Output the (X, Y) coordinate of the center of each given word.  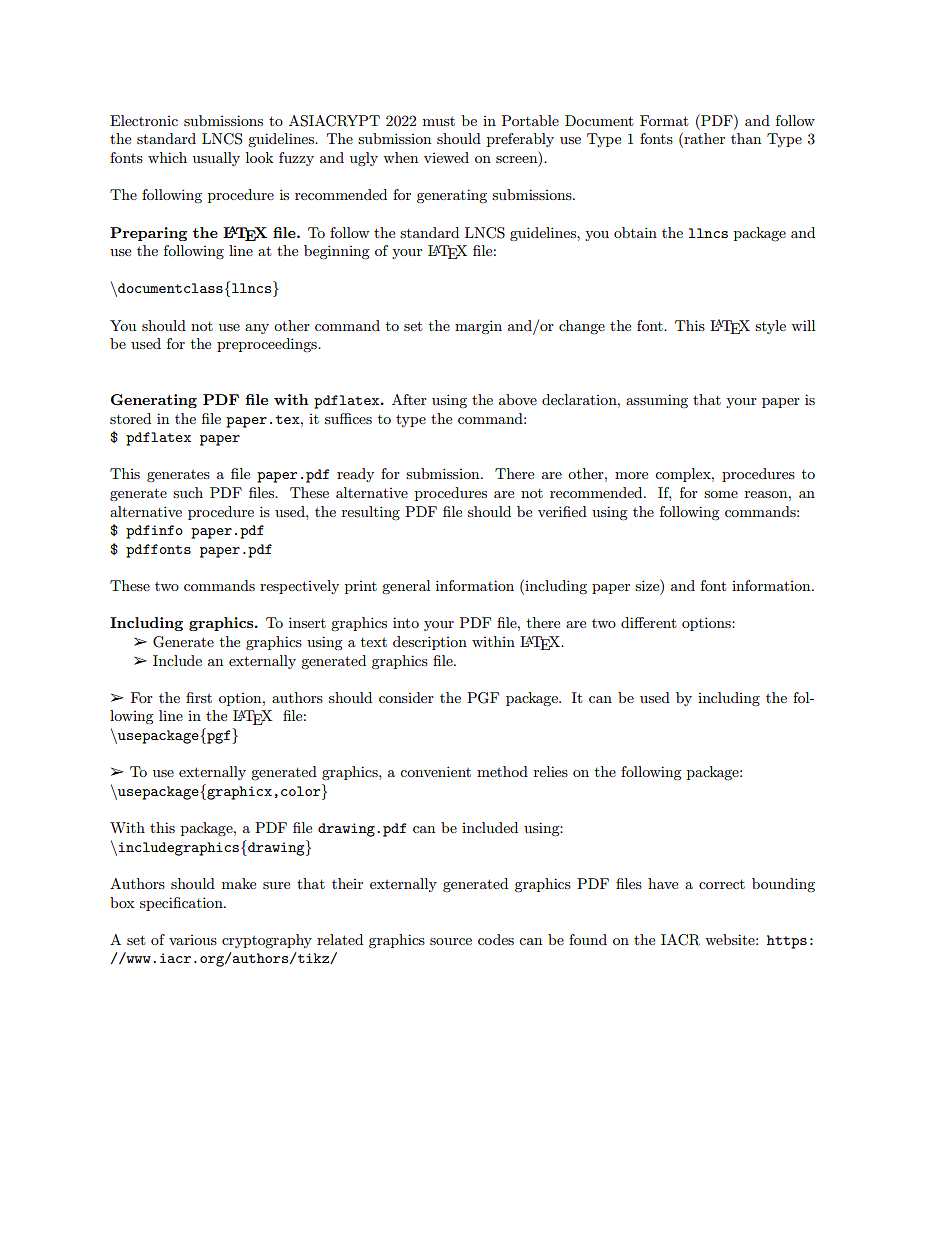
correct (722, 884)
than (746, 138)
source (451, 941)
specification (182, 904)
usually (216, 159)
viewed (446, 157)
